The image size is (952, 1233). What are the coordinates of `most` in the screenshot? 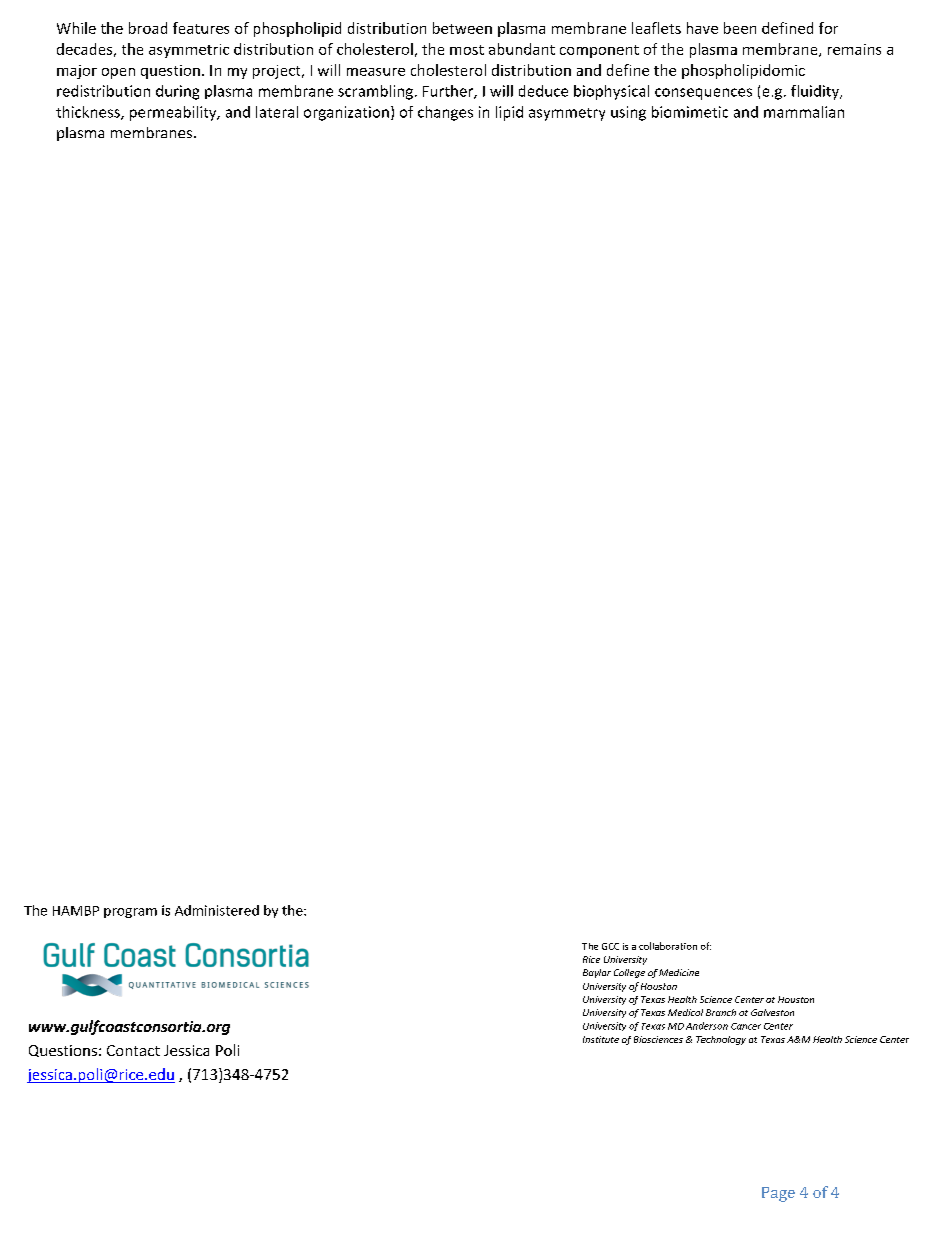 It's located at (467, 50).
